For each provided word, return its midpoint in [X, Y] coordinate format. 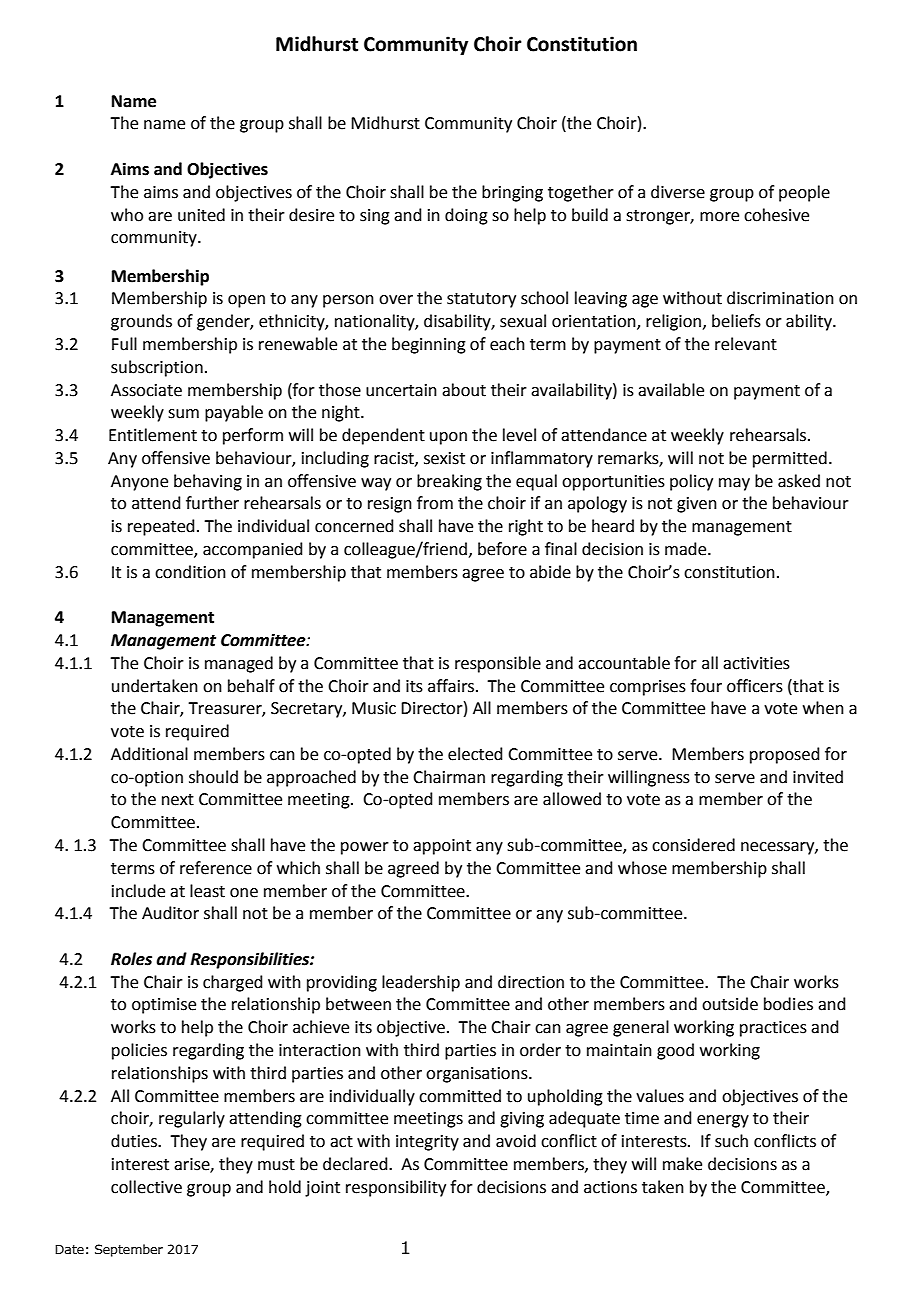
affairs [452, 686]
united [201, 215]
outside [730, 1004]
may [734, 484]
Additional [149, 754]
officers [755, 686]
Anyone [139, 483]
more [719, 217]
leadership [421, 983]
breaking [449, 482]
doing [466, 216]
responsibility [396, 1188]
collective [146, 1187]
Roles [131, 959]
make [682, 1164]
